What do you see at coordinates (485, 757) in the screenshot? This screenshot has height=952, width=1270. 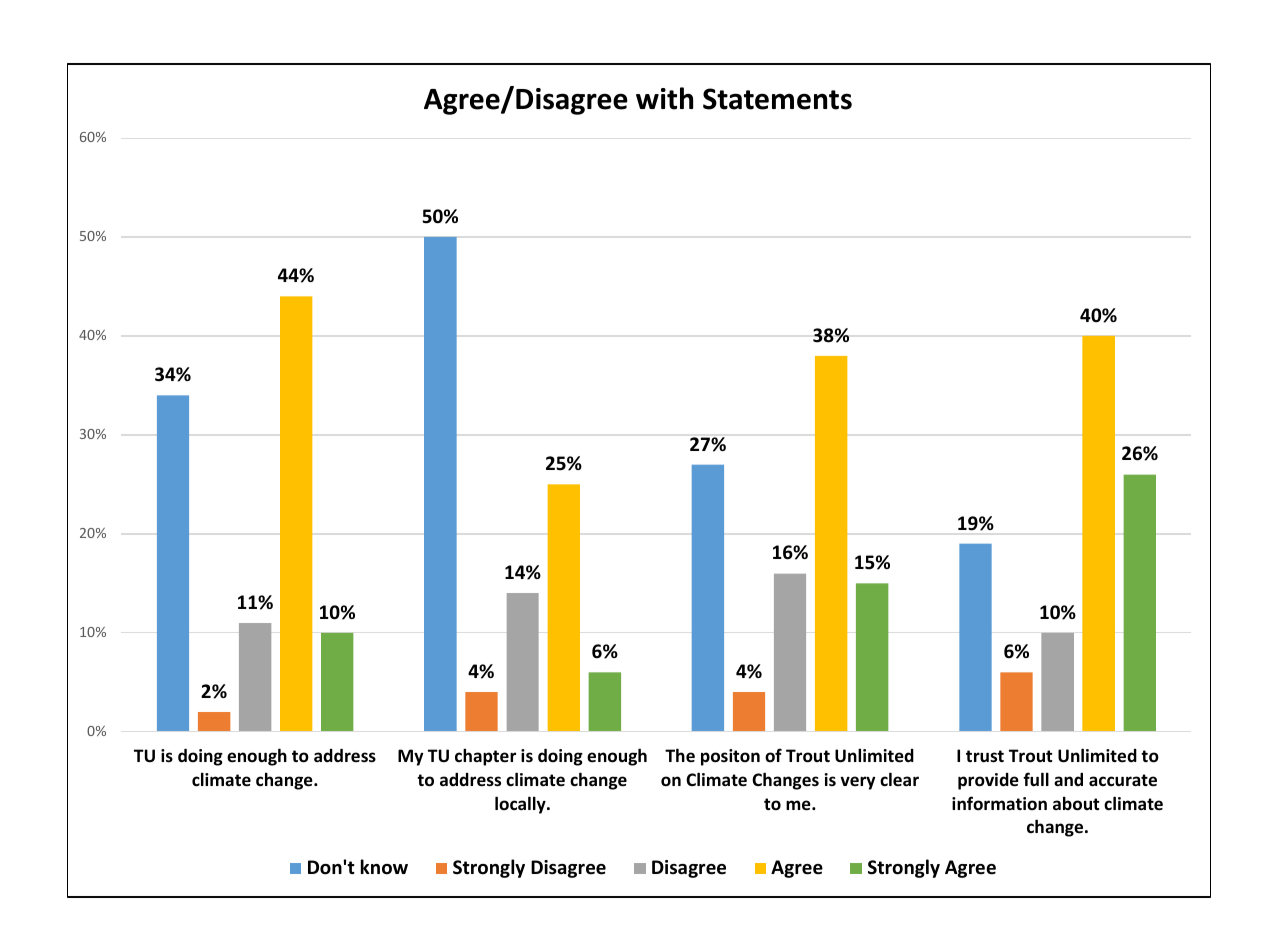 I see `chapter` at bounding box center [485, 757].
